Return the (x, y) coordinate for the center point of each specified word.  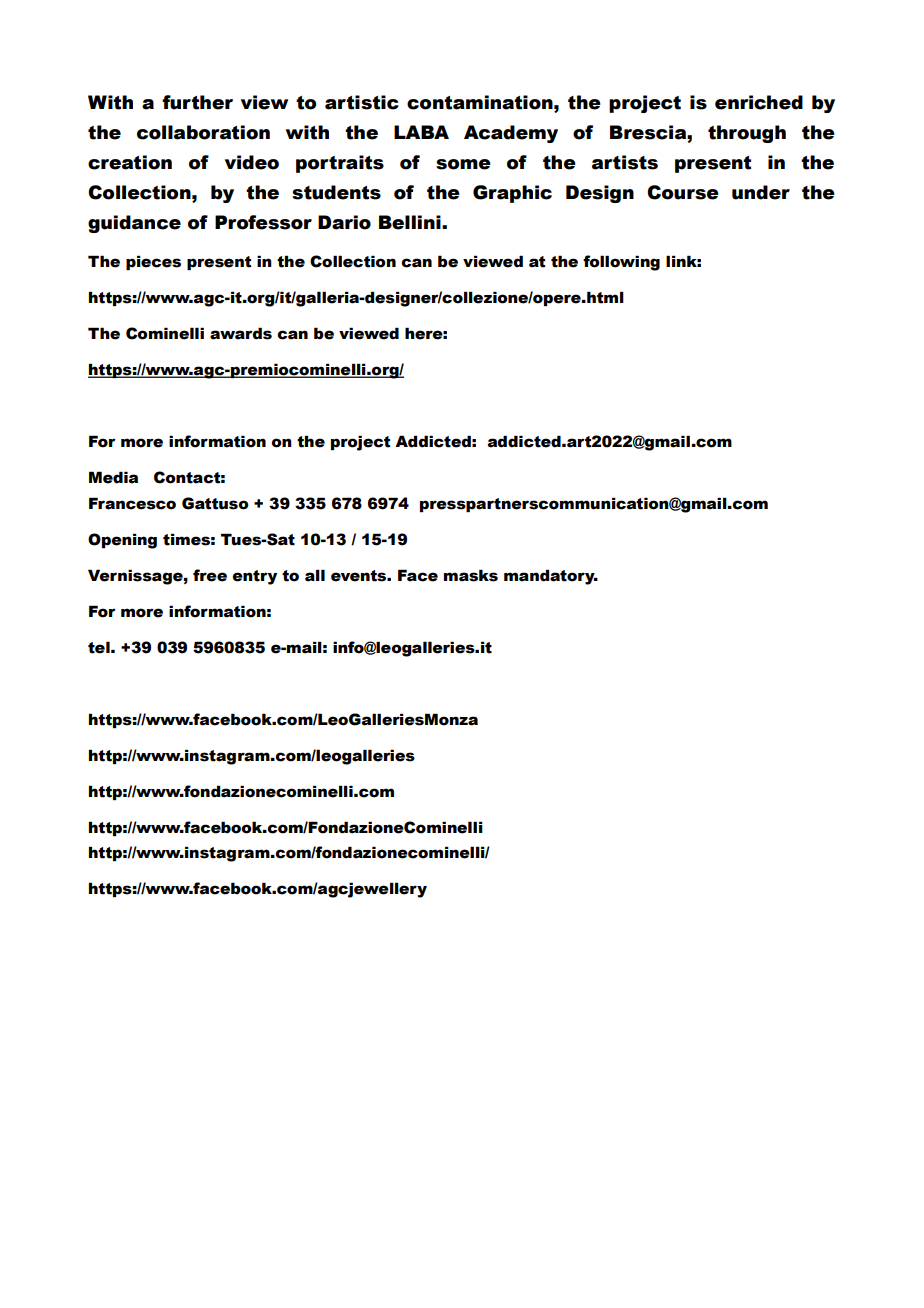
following (621, 263)
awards (241, 333)
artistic (362, 102)
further (197, 102)
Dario (344, 222)
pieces (153, 262)
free (210, 575)
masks (471, 575)
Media (113, 477)
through (747, 134)
